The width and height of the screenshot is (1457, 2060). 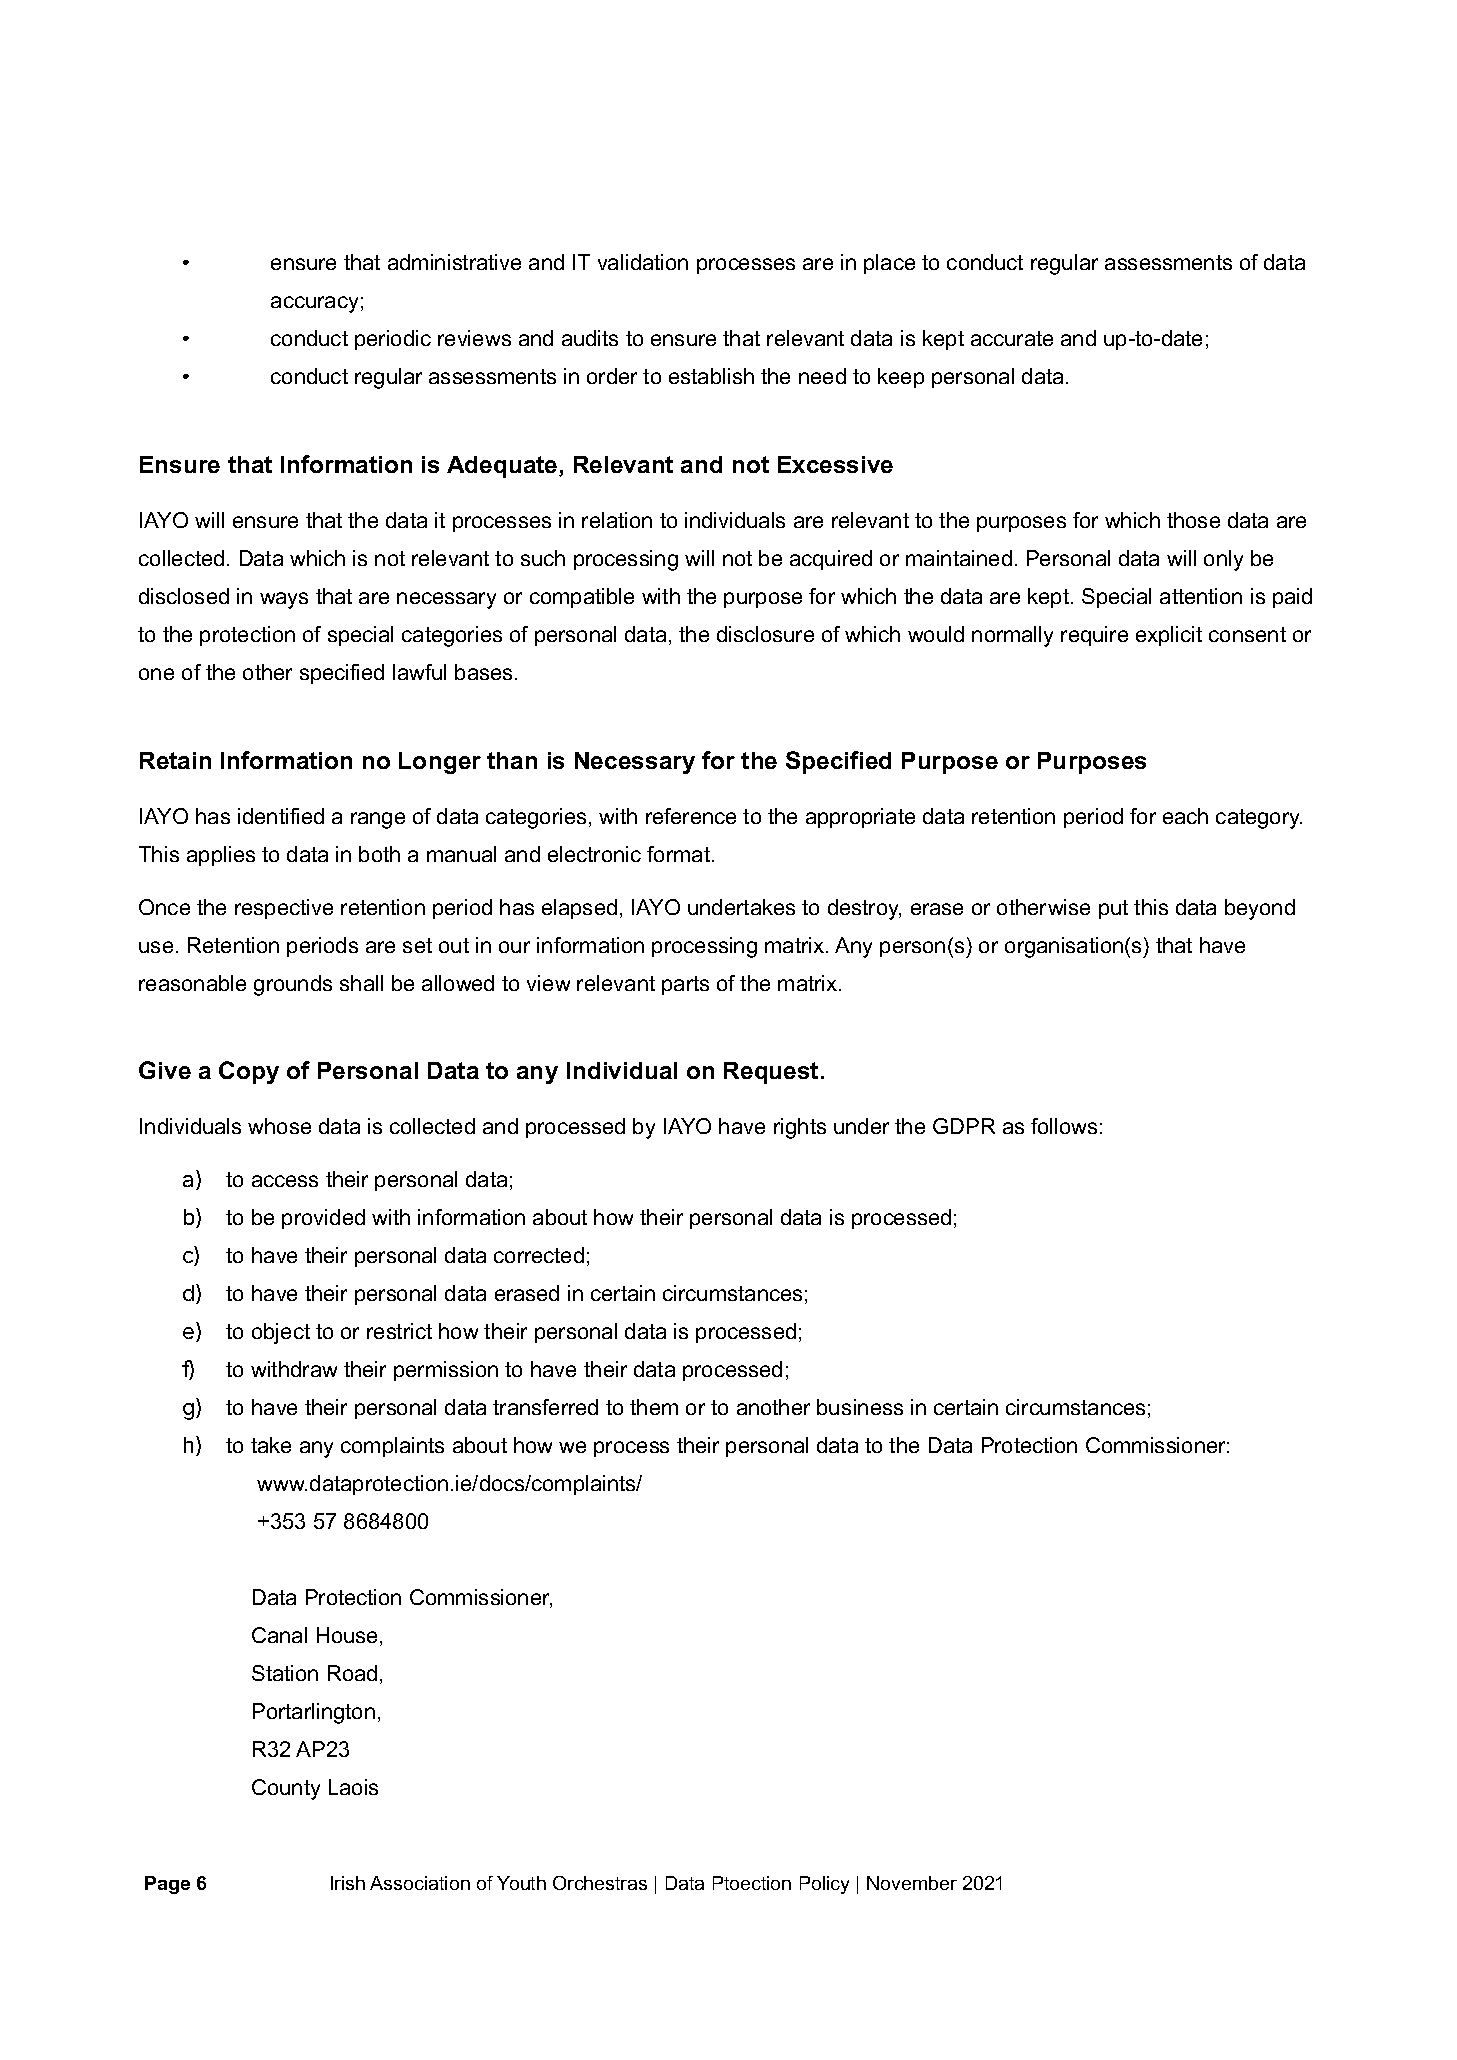 I want to click on Policy, so click(x=824, y=1885).
